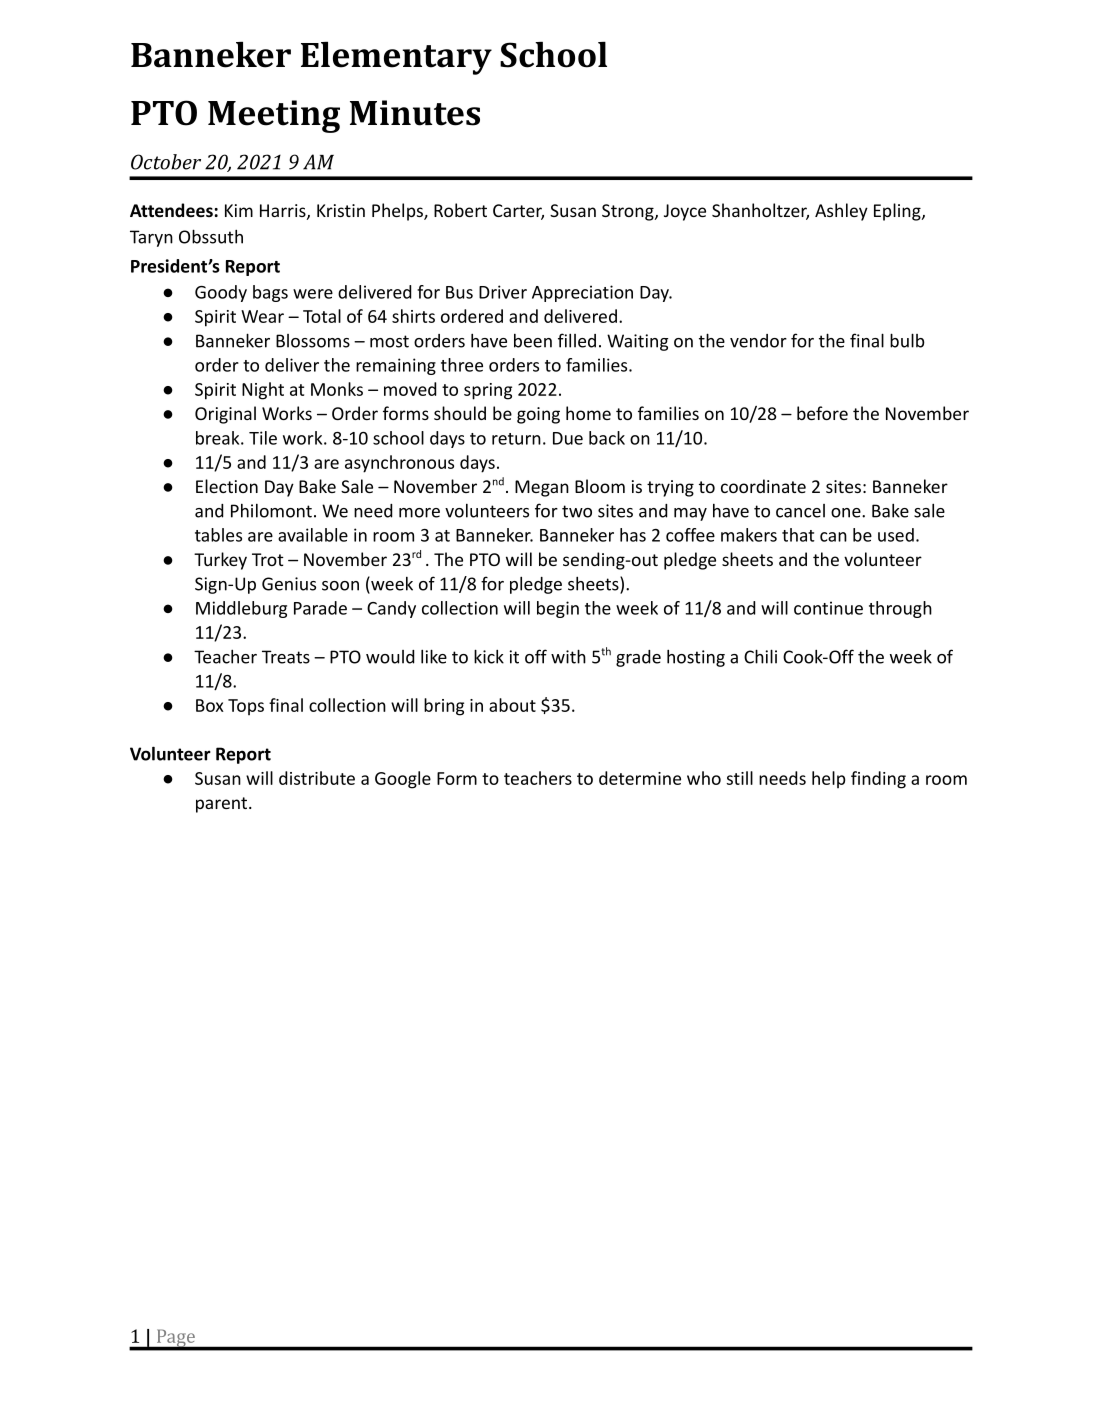  Describe the element at coordinates (415, 113) in the screenshot. I see `Minutes` at that location.
